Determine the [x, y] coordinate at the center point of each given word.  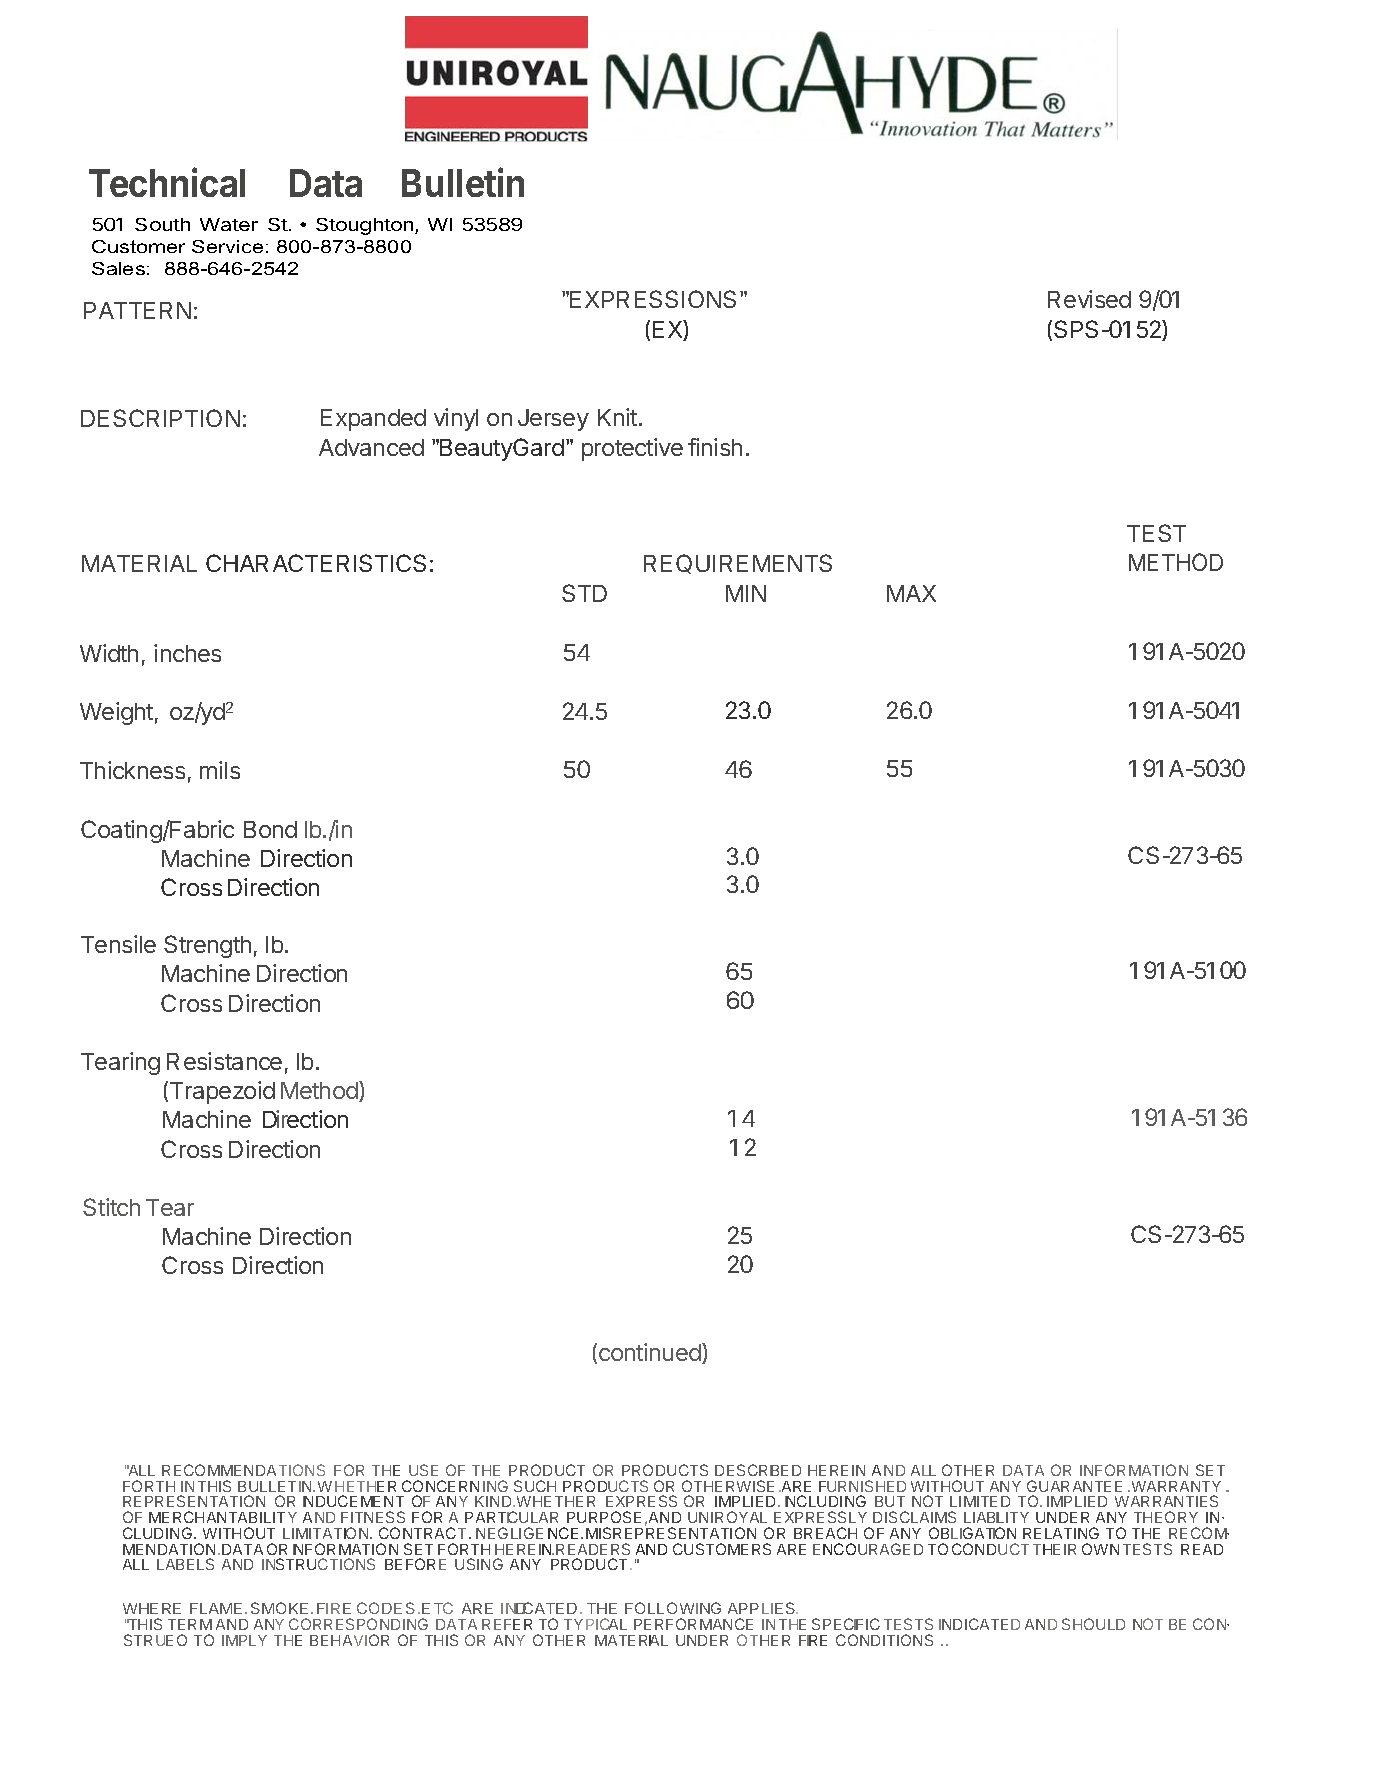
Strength [207, 946]
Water [229, 224]
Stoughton [364, 226]
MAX [911, 593]
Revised [1089, 299]
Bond [270, 829]
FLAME [218, 1608]
